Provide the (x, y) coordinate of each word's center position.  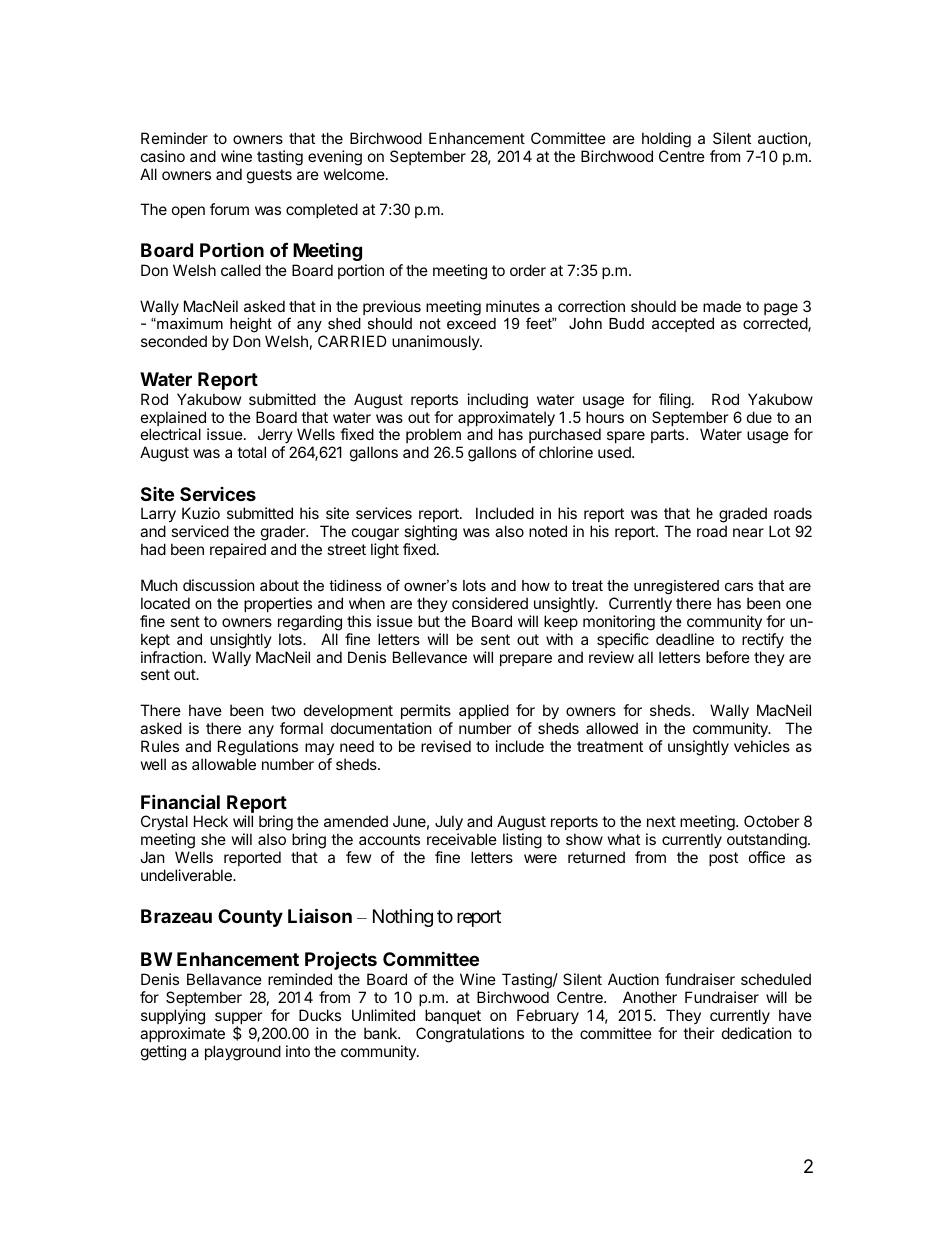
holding (666, 140)
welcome (354, 174)
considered (490, 603)
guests (269, 176)
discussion (219, 585)
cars (739, 586)
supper (239, 1019)
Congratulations (470, 1035)
